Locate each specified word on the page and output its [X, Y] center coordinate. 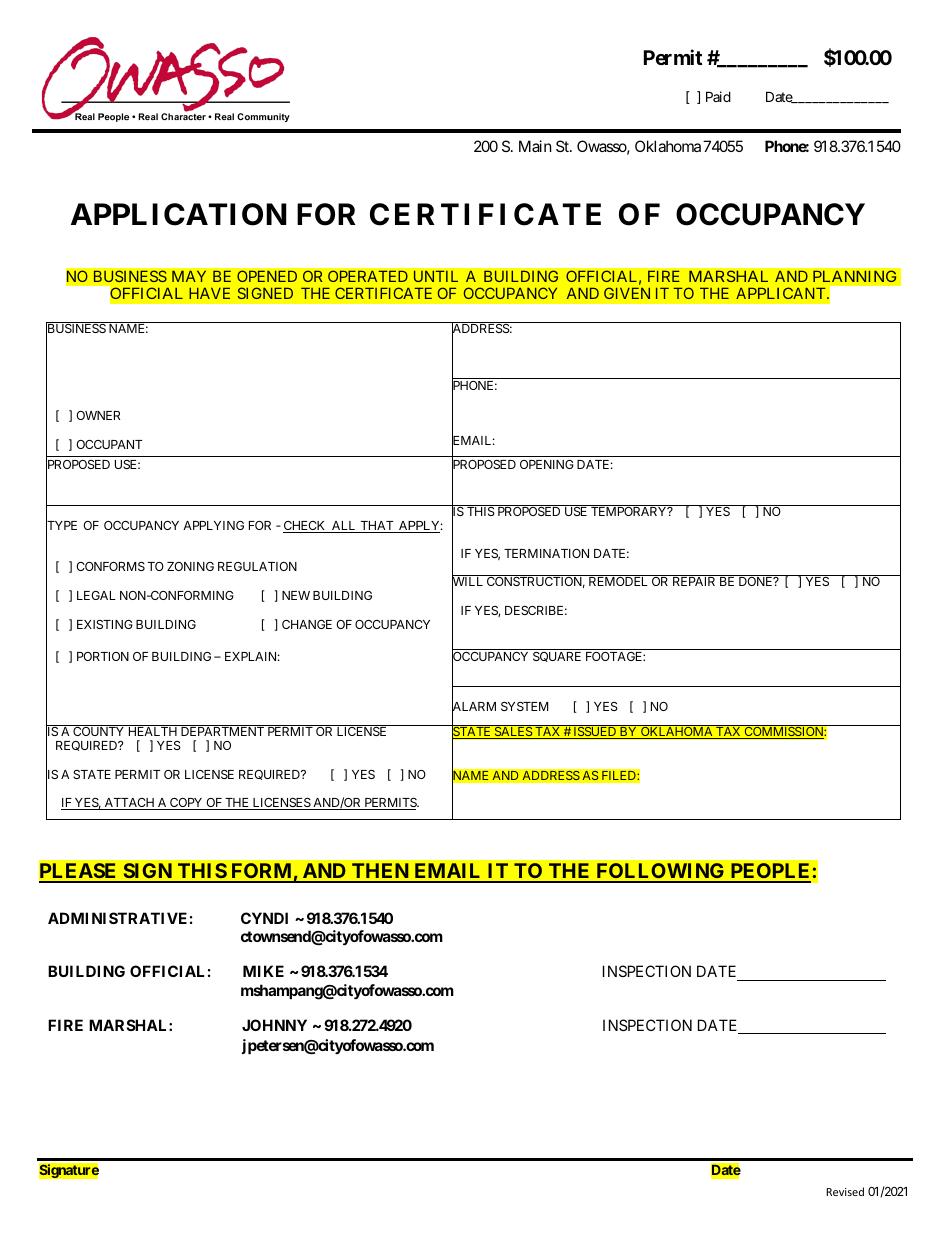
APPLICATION [179, 214]
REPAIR [694, 581]
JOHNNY [274, 1025]
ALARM [474, 707]
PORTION [103, 656]
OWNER [98, 415]
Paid [718, 96]
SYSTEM [524, 706]
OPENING [547, 464]
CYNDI [264, 918]
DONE [757, 581]
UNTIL [436, 276]
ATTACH [129, 804]
